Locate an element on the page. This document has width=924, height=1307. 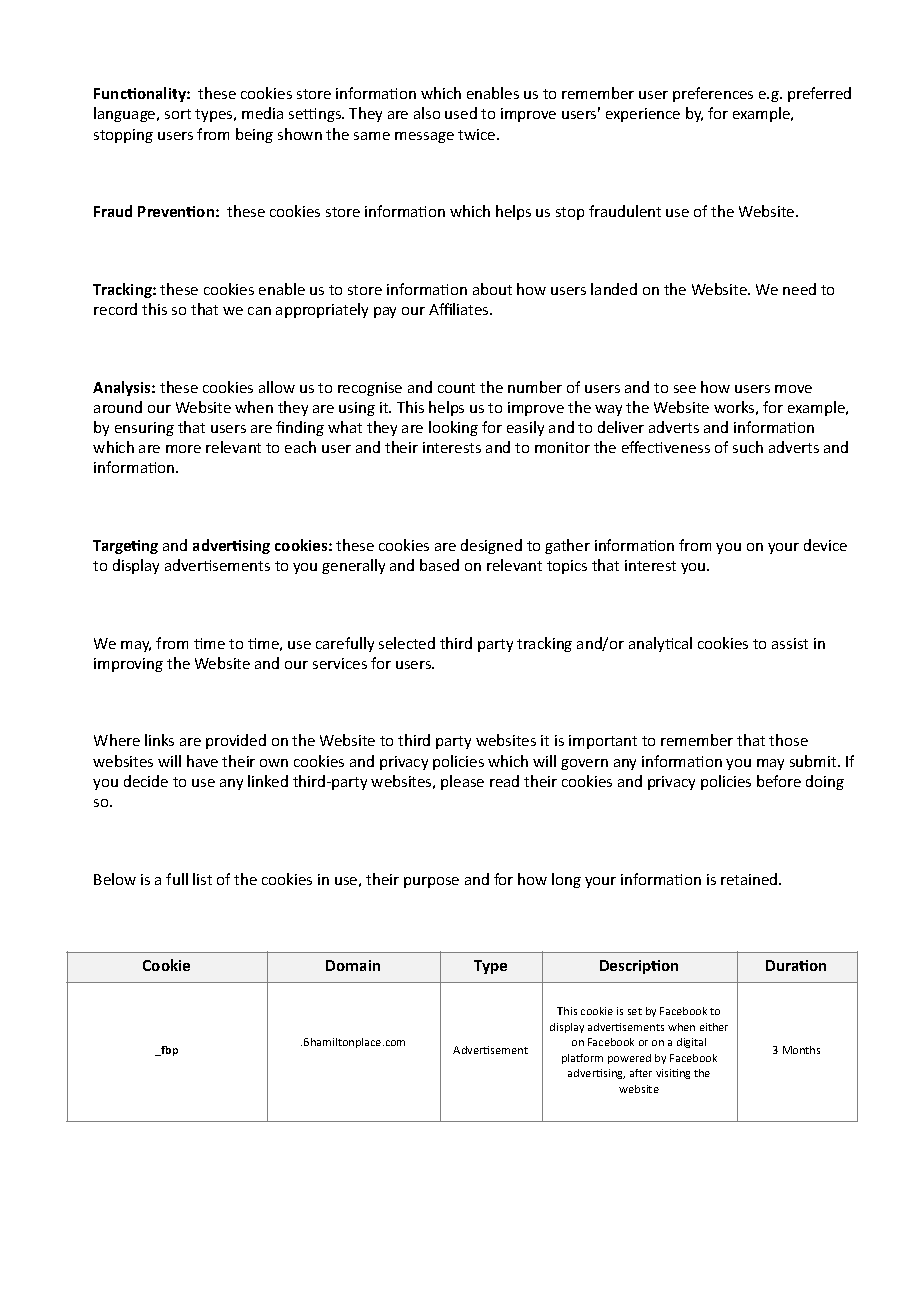
used is located at coordinates (461, 113).
